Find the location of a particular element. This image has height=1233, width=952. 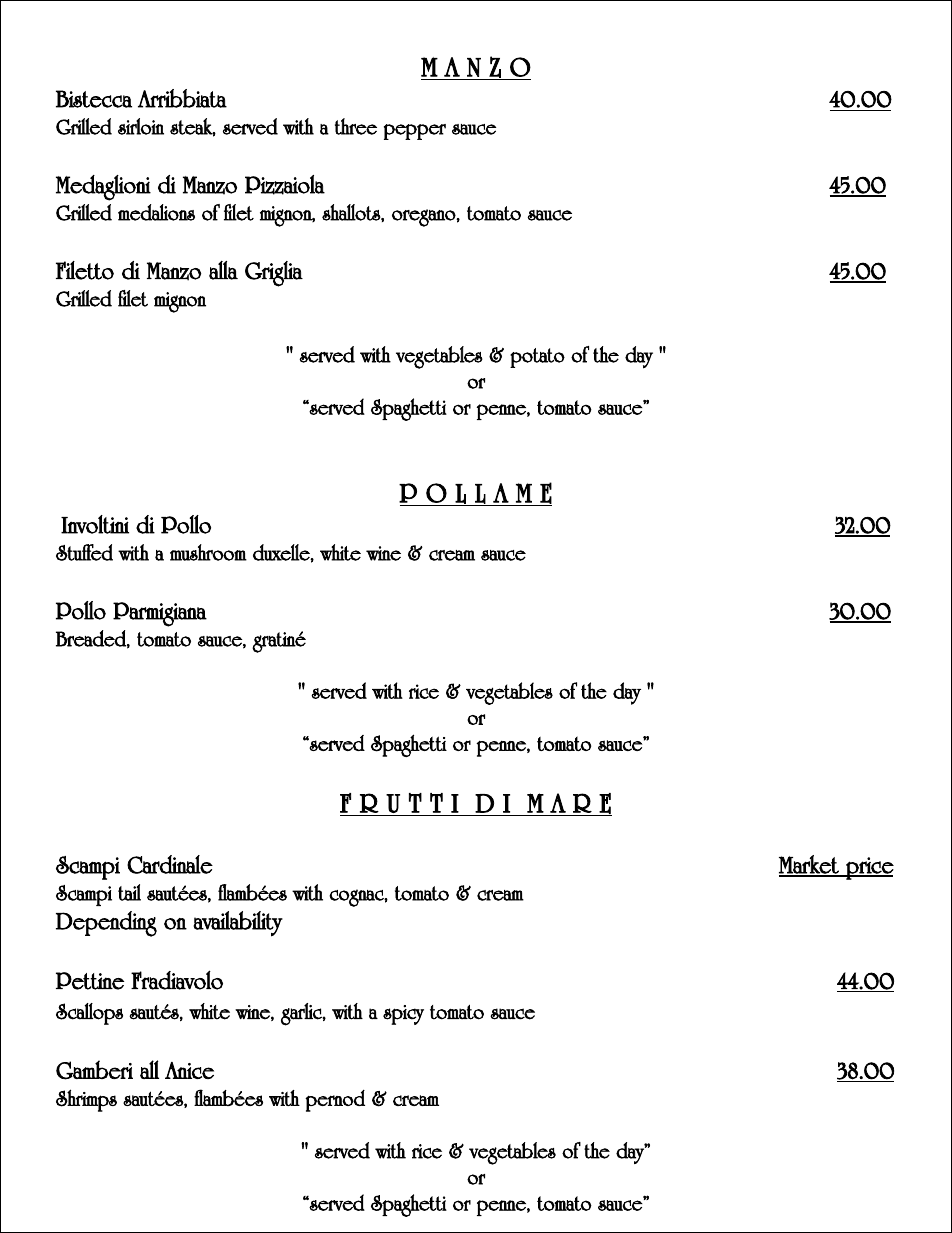

alla is located at coordinates (223, 270).
